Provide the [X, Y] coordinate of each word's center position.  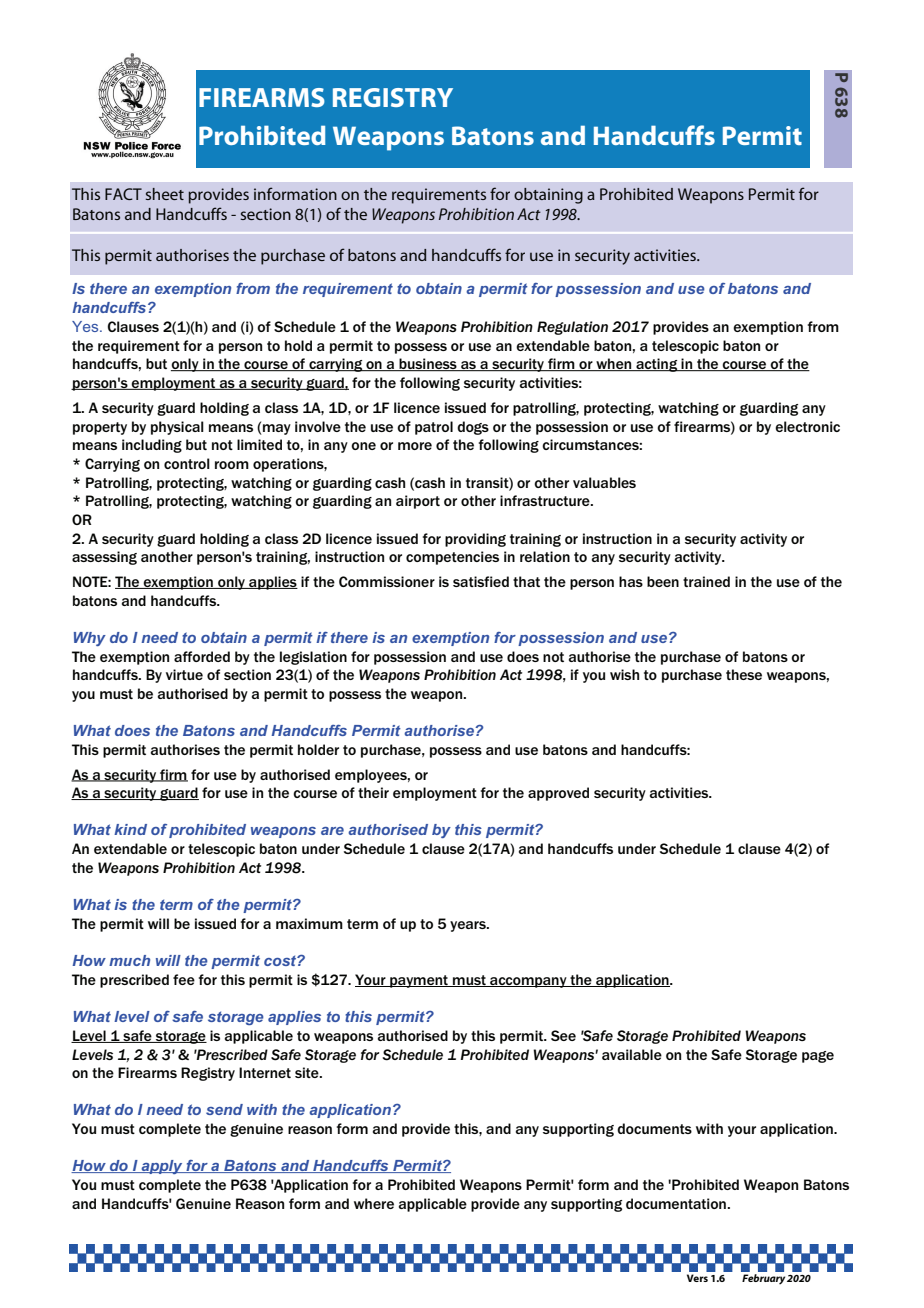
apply [162, 1167]
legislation [313, 658]
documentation [676, 1203]
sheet [165, 194]
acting [657, 365]
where [374, 1203]
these [744, 674]
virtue [184, 674]
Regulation [572, 328]
